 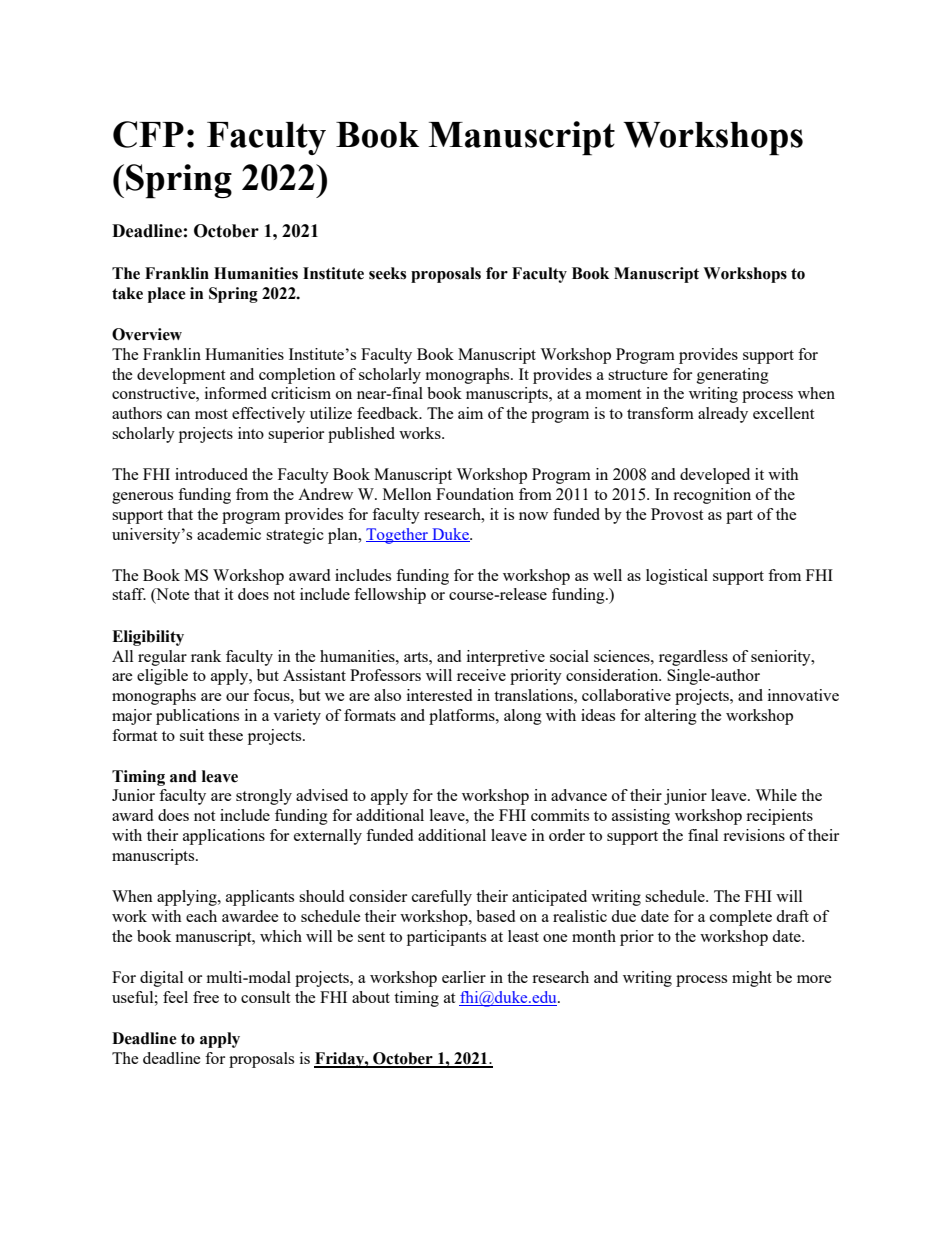 What do you see at coordinates (197, 717) in the image?
I see `publications` at bounding box center [197, 717].
